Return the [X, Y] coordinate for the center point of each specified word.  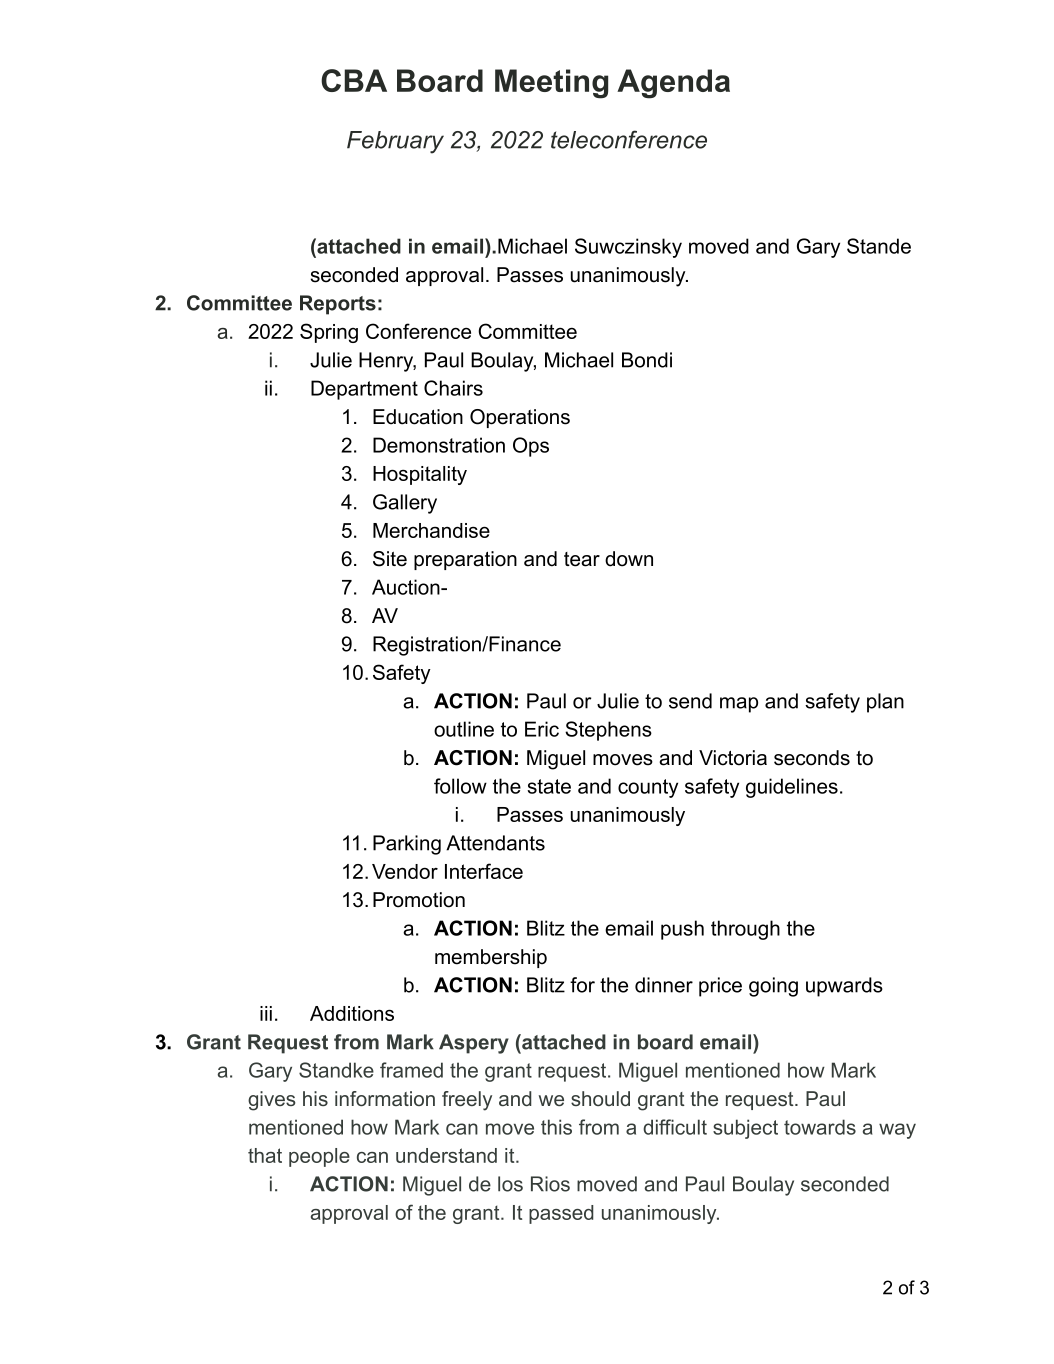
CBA [354, 80]
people [319, 1157]
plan [885, 703]
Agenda [673, 84]
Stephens [608, 731]
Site [390, 559]
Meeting [551, 84]
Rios [550, 1184]
